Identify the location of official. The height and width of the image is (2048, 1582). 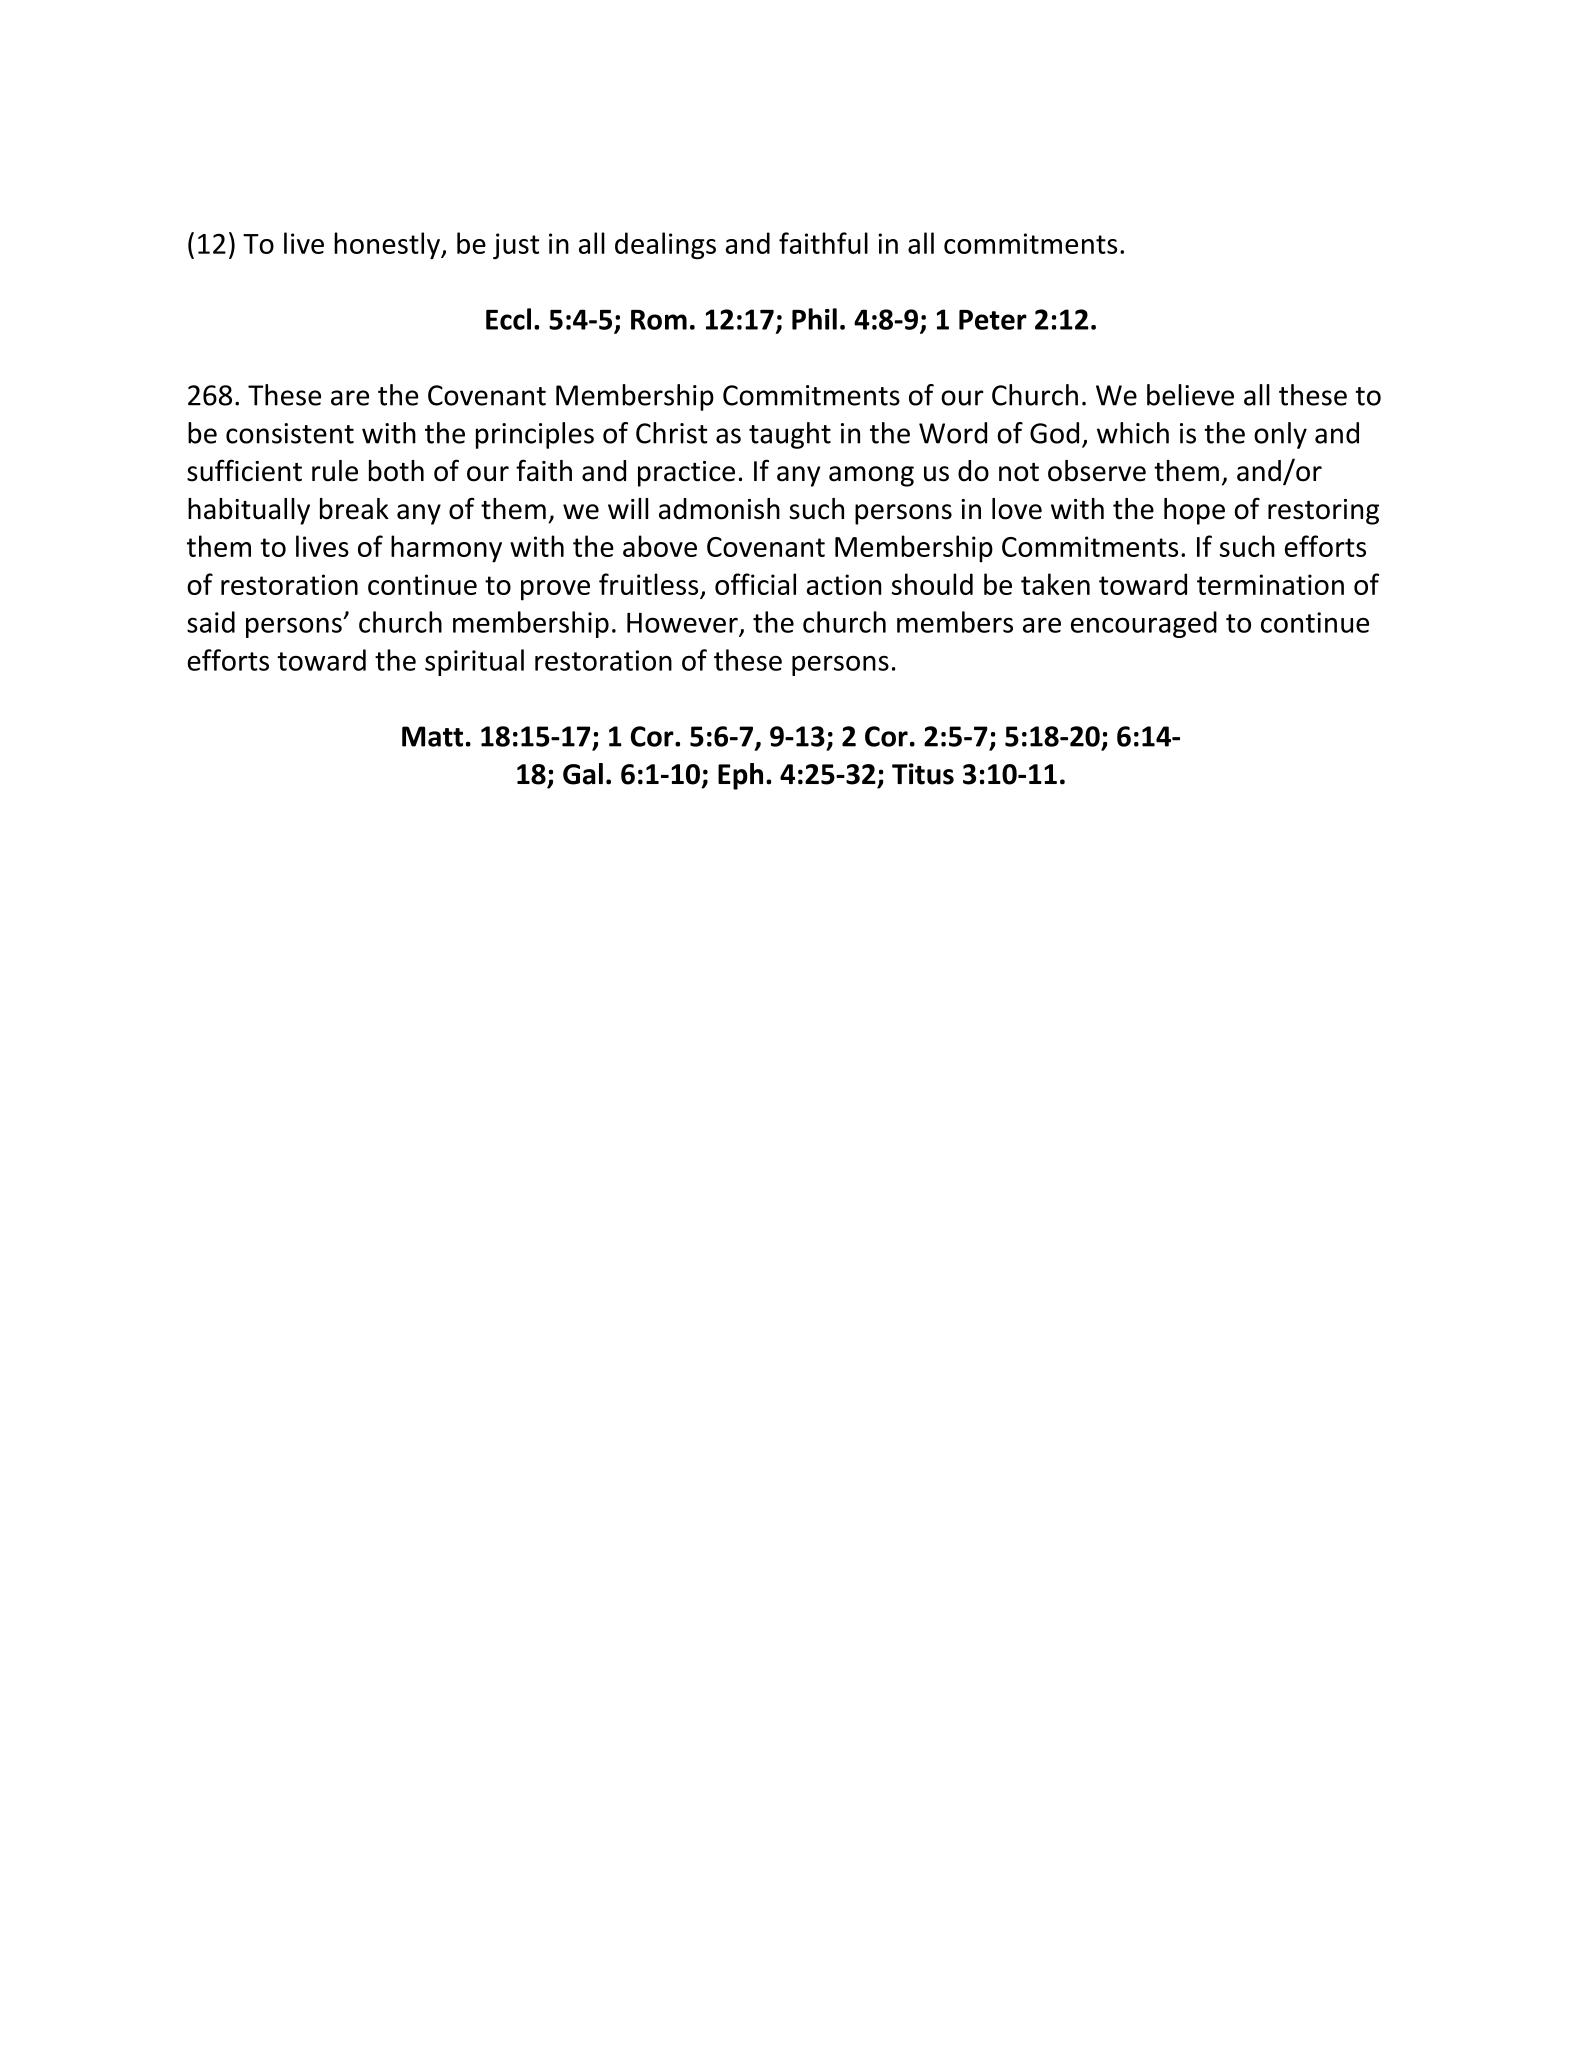
(755, 584).
